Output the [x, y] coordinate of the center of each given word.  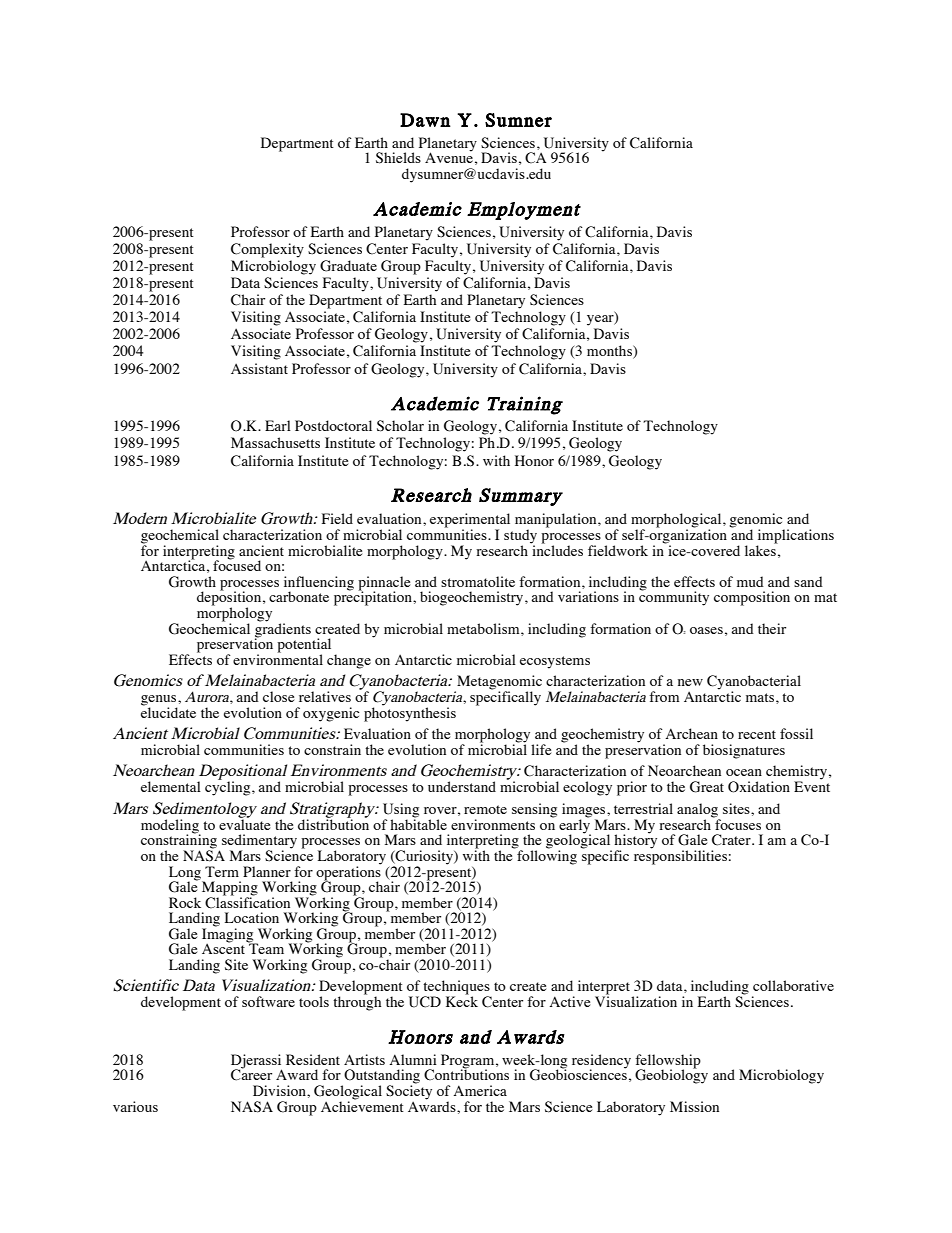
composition [752, 598]
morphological [677, 521]
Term [222, 871]
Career [251, 1074]
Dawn [425, 120]
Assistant [259, 368]
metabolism [484, 628]
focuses [737, 823]
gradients [283, 630]
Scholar [400, 426]
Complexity [267, 250]
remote [485, 809]
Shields [398, 158]
